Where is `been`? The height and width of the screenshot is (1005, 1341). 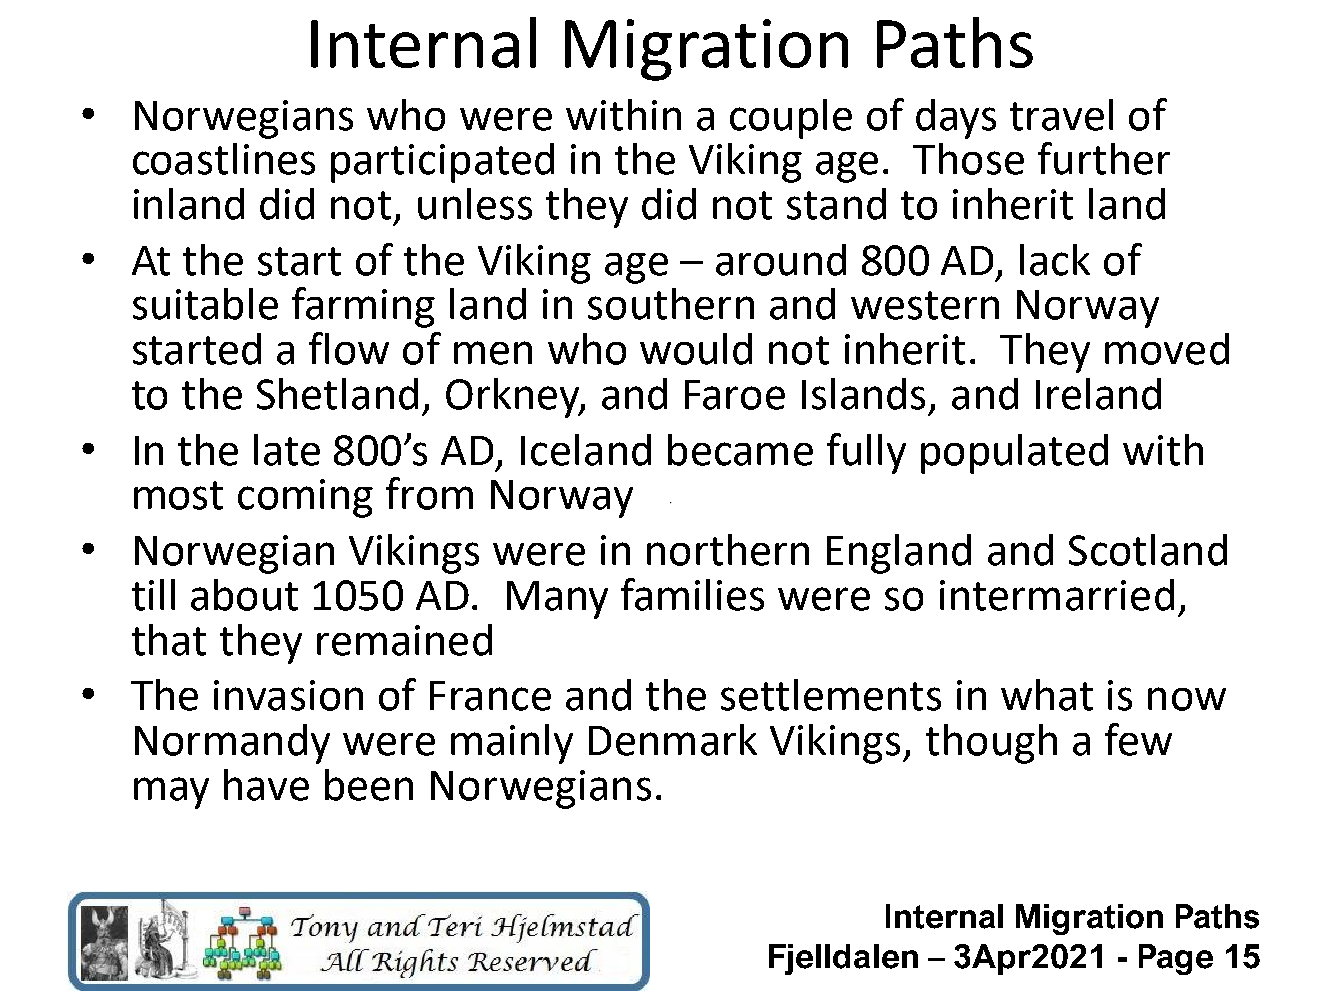
been is located at coordinates (369, 785).
